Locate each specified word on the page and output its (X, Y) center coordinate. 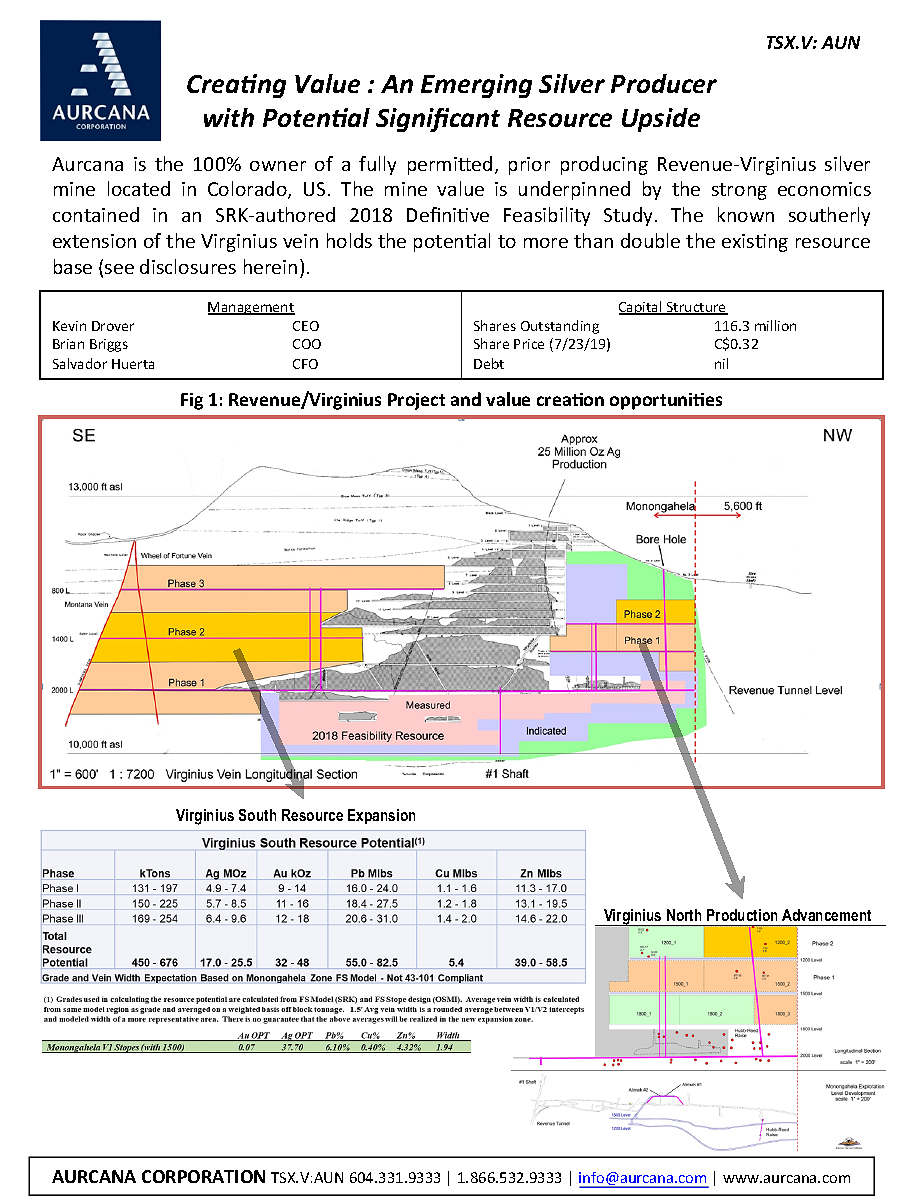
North (684, 915)
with (229, 117)
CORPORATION (203, 1176)
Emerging (476, 86)
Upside (661, 120)
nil (721, 363)
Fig (192, 401)
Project (416, 401)
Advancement (826, 915)
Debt (489, 363)
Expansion (381, 816)
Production (742, 915)
